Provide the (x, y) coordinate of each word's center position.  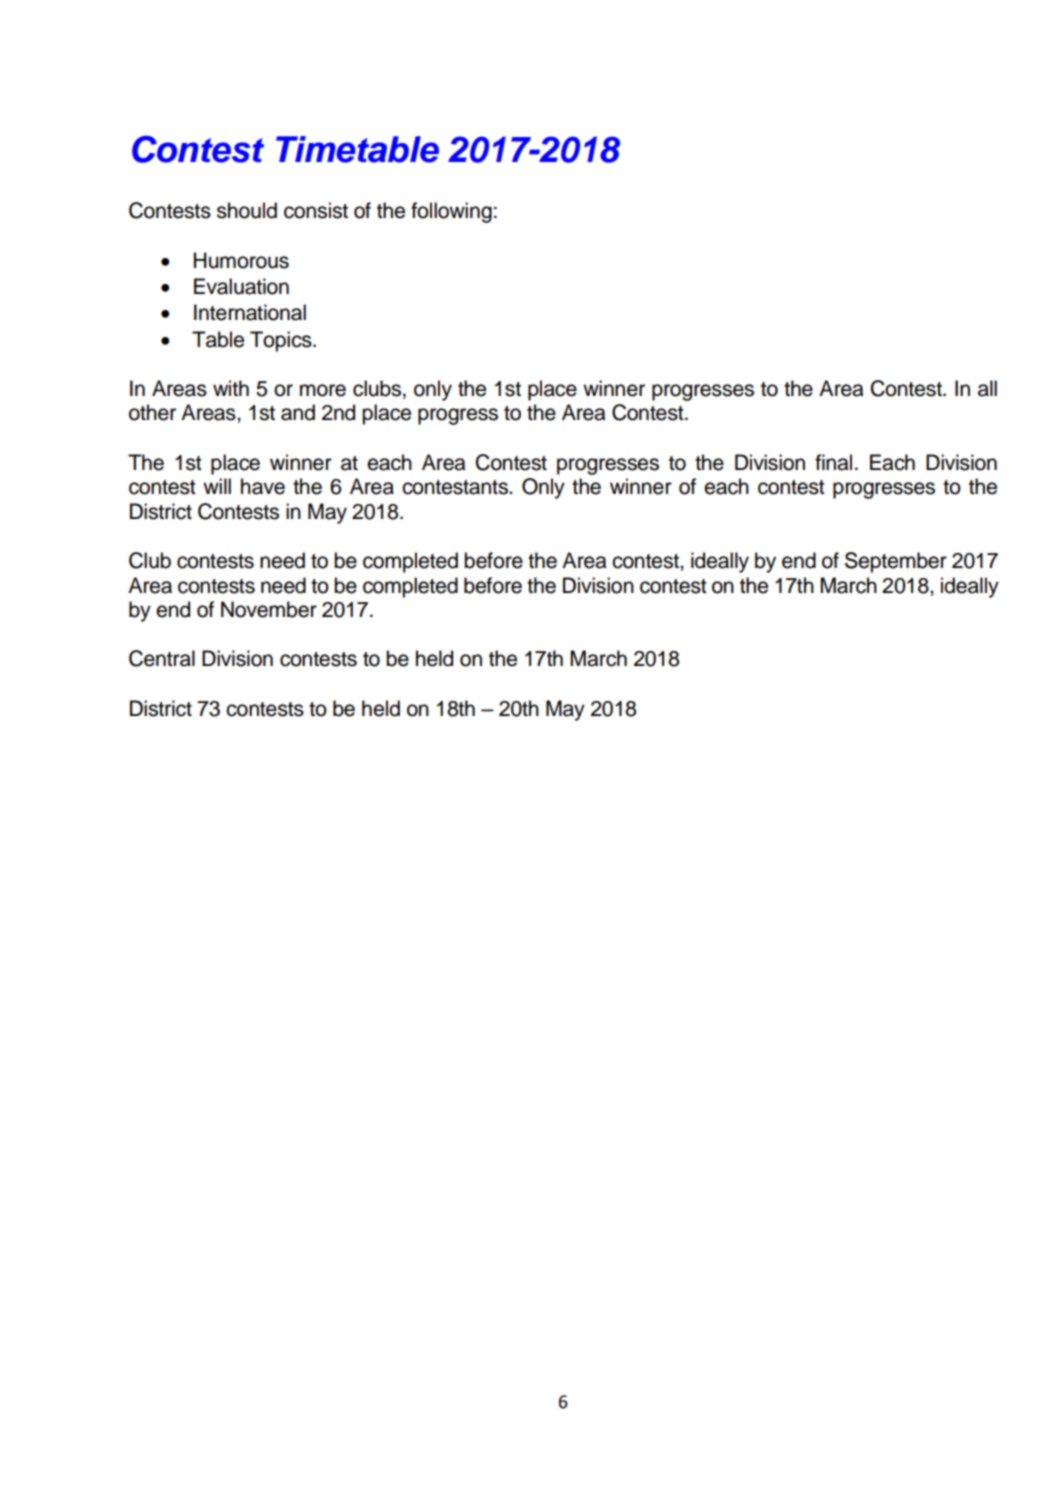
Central (162, 658)
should (247, 210)
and (298, 412)
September (896, 562)
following (451, 212)
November (269, 609)
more (323, 390)
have (263, 486)
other (152, 412)
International (250, 312)
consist (316, 210)
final (833, 462)
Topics (282, 341)
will (217, 486)
